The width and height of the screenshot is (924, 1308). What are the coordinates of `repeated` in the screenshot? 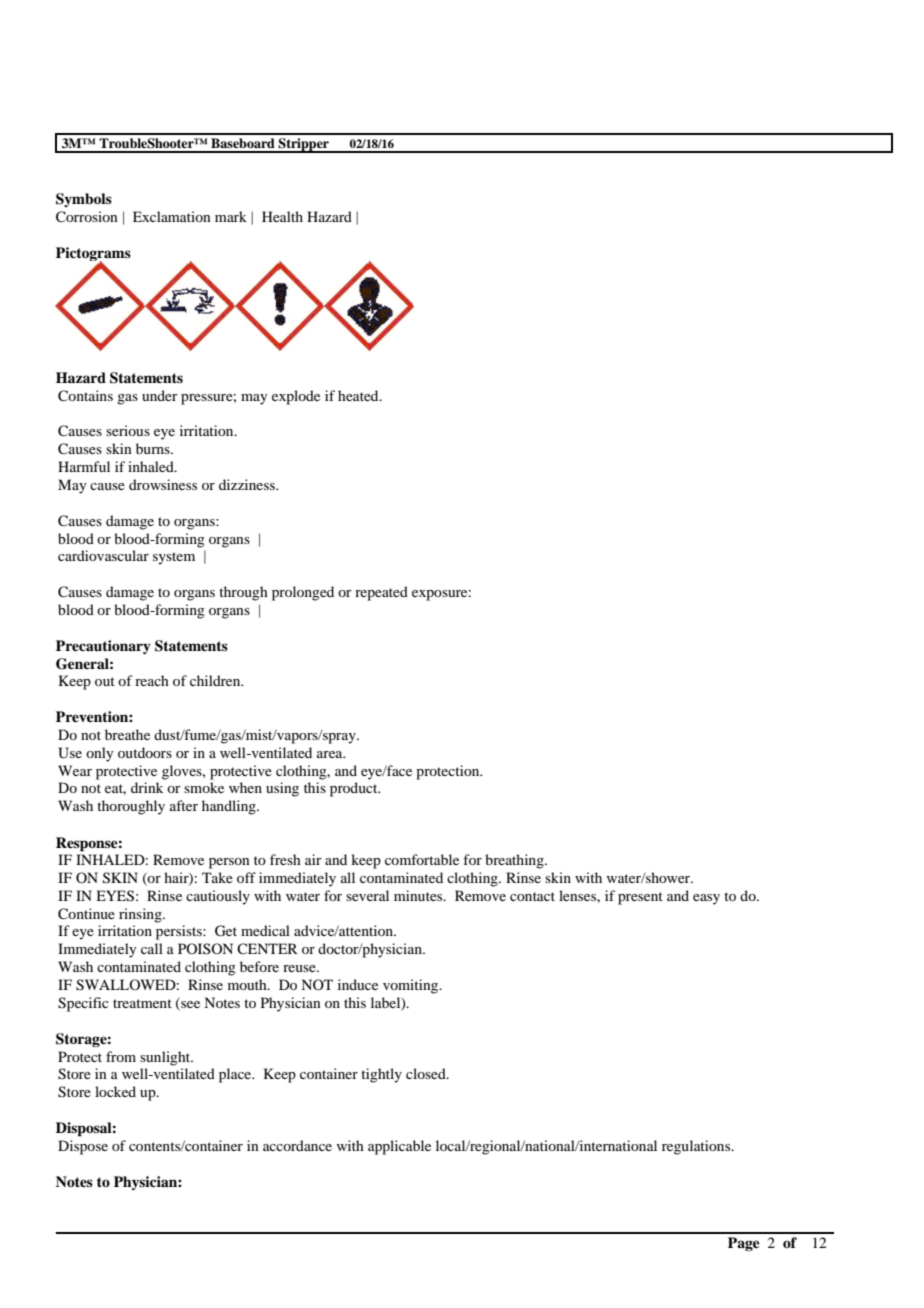 It's located at (381, 593).
